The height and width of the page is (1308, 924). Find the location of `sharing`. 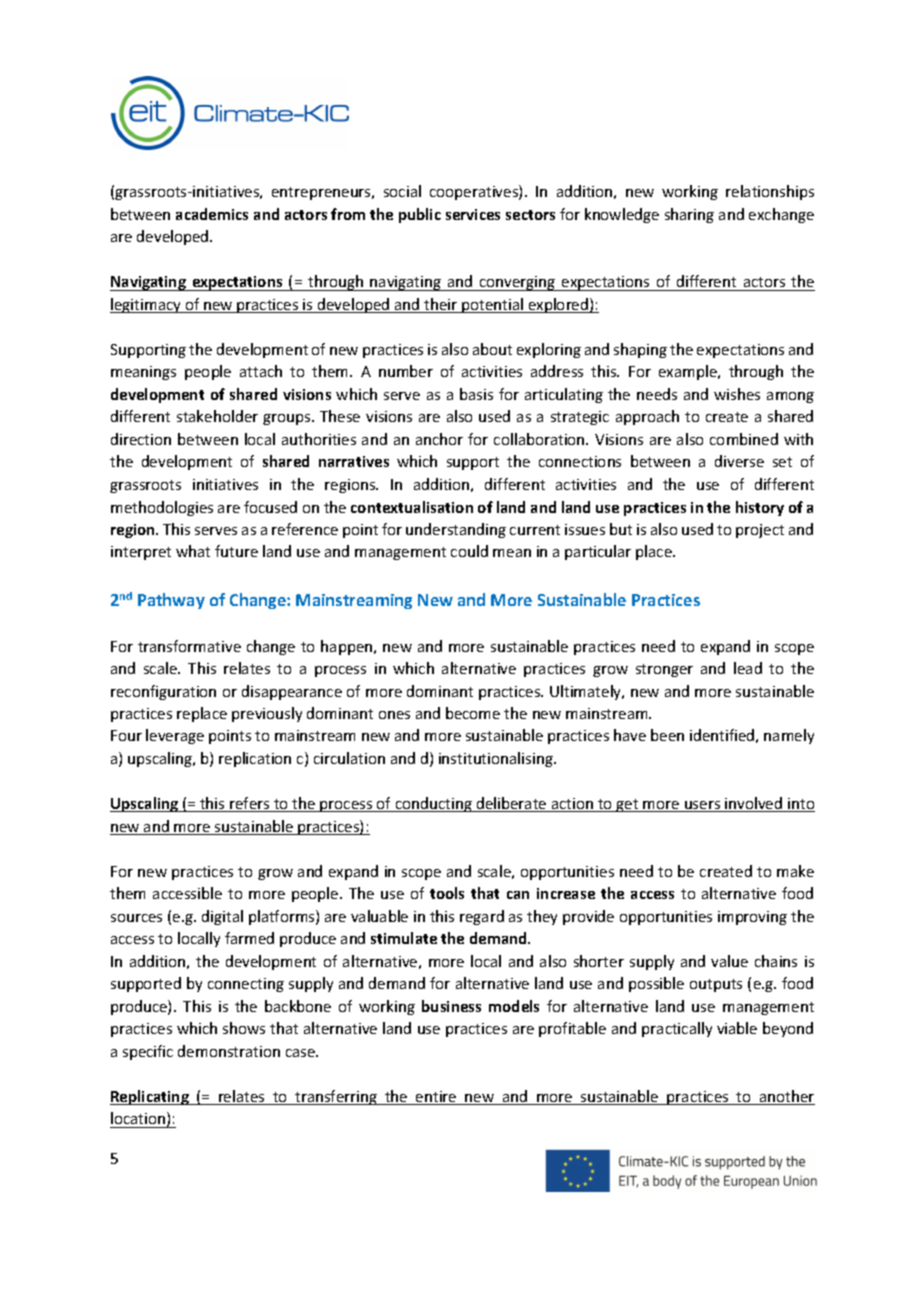

sharing is located at coordinates (689, 215).
